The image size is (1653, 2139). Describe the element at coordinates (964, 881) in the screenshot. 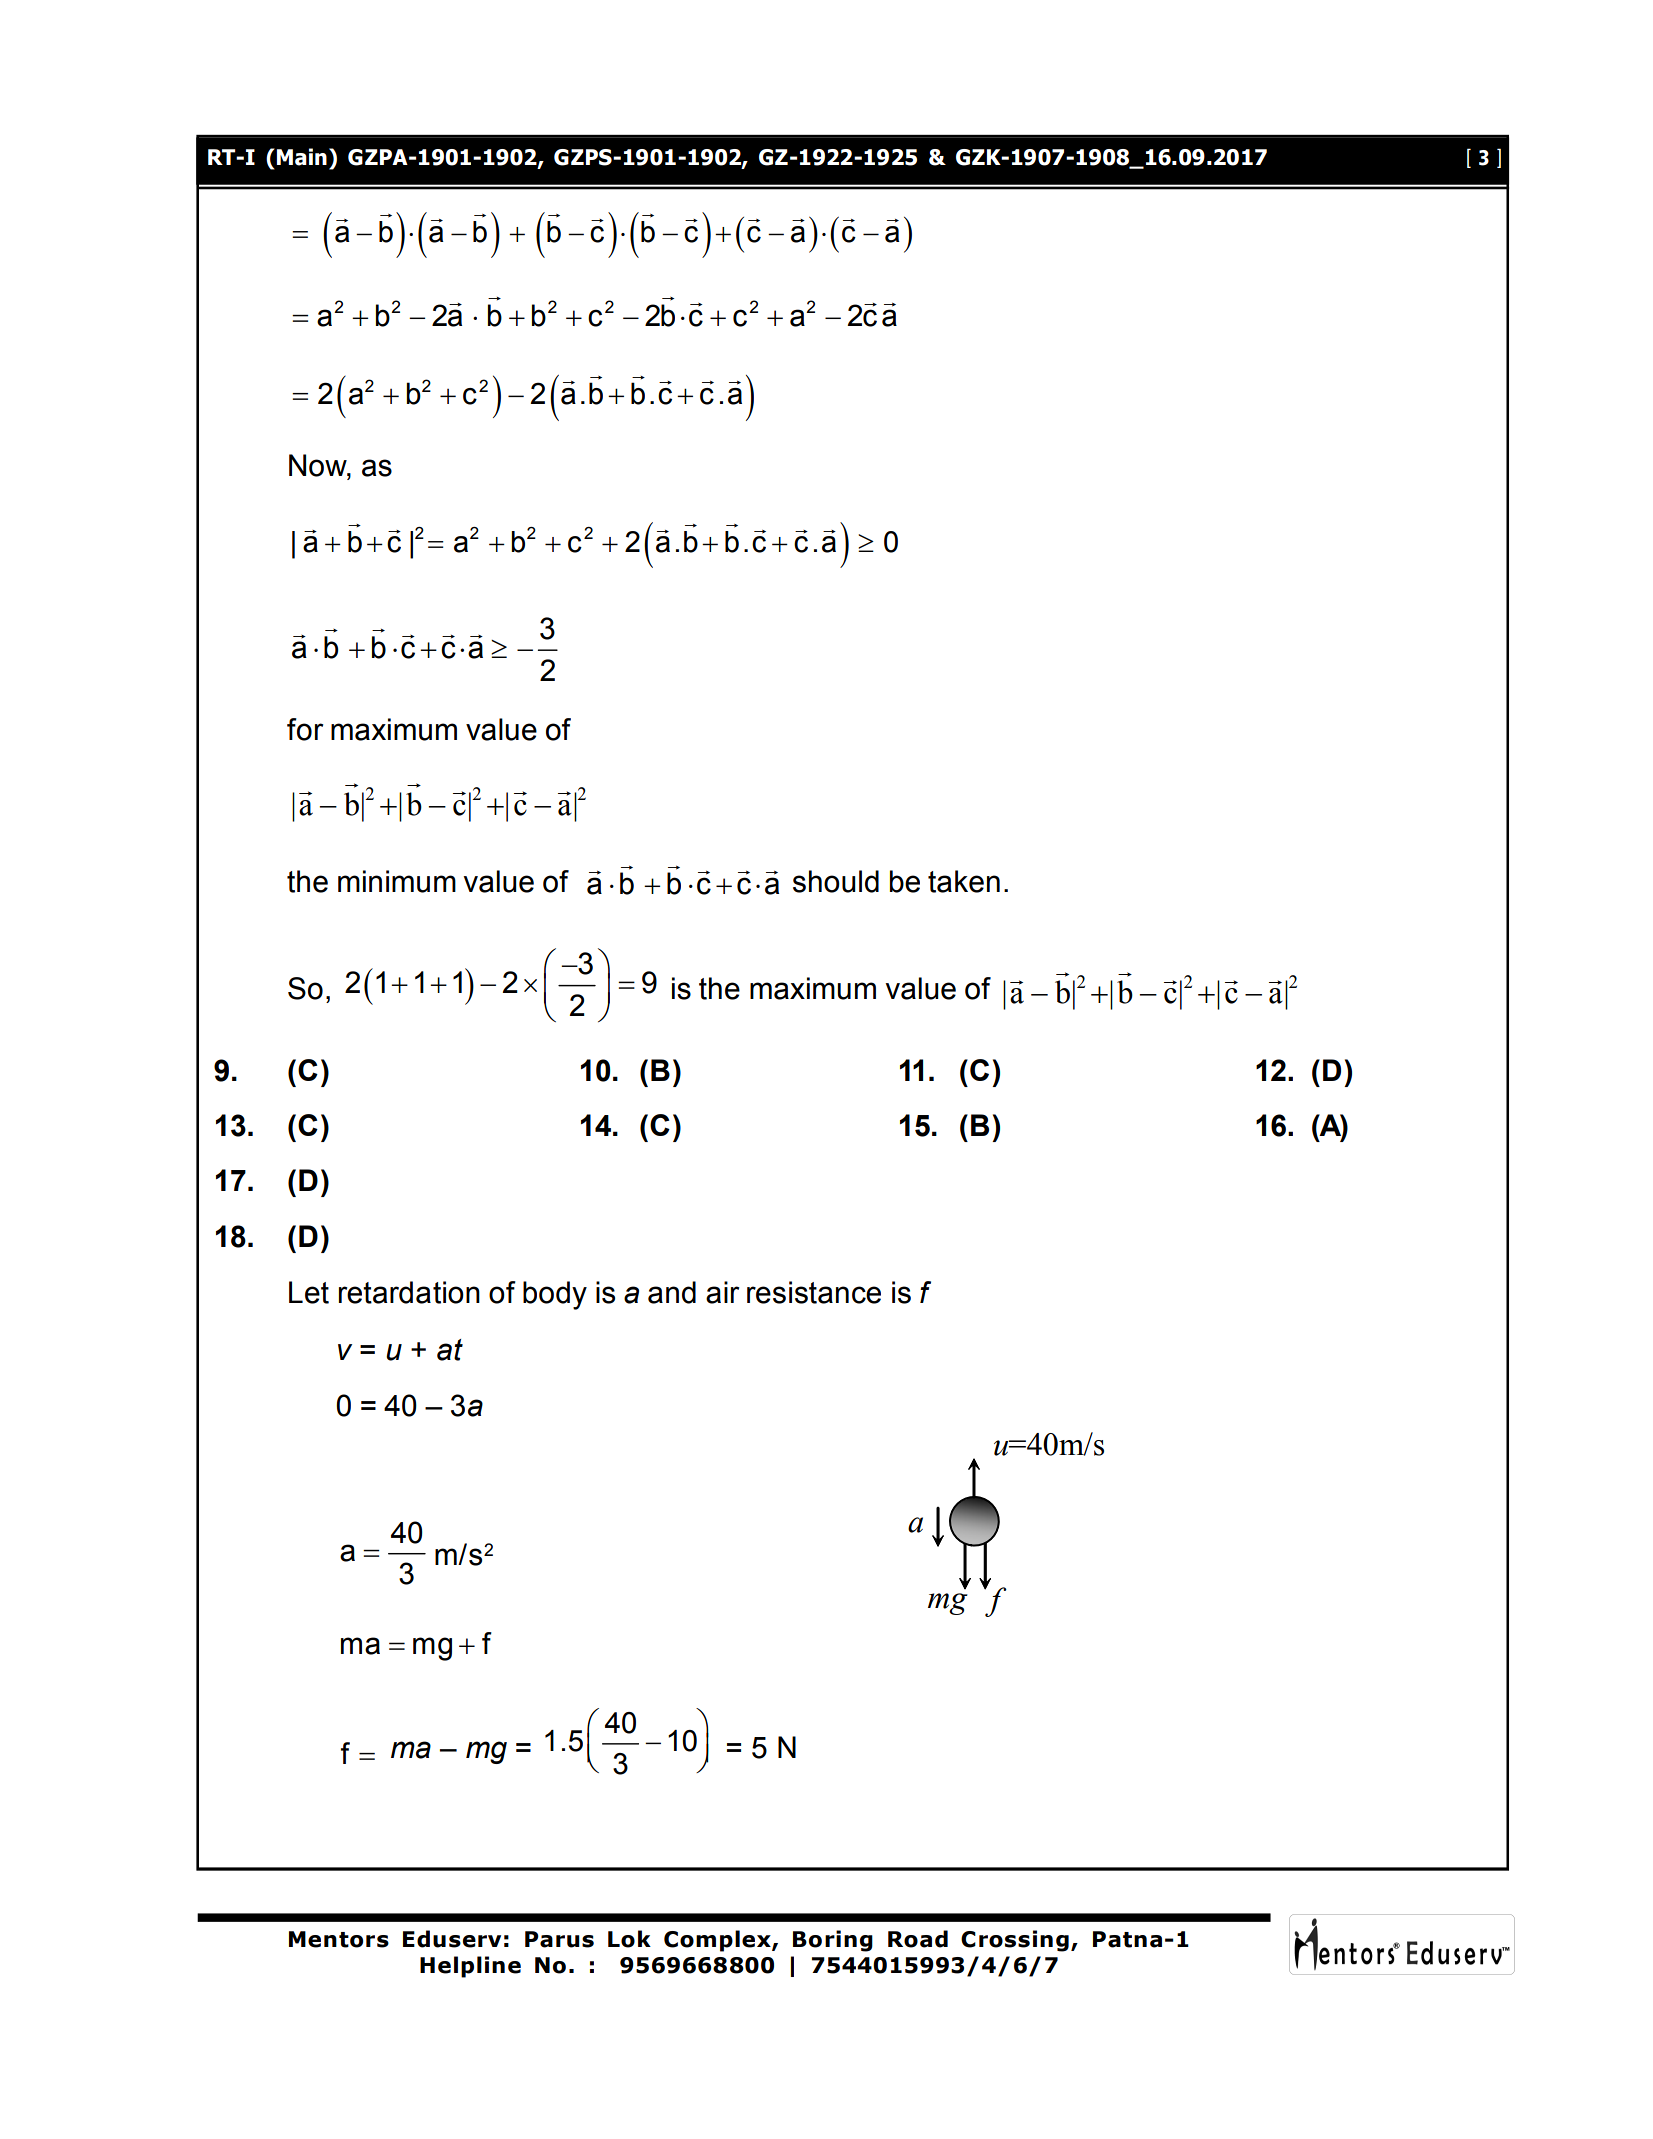

I see `taken` at that location.
